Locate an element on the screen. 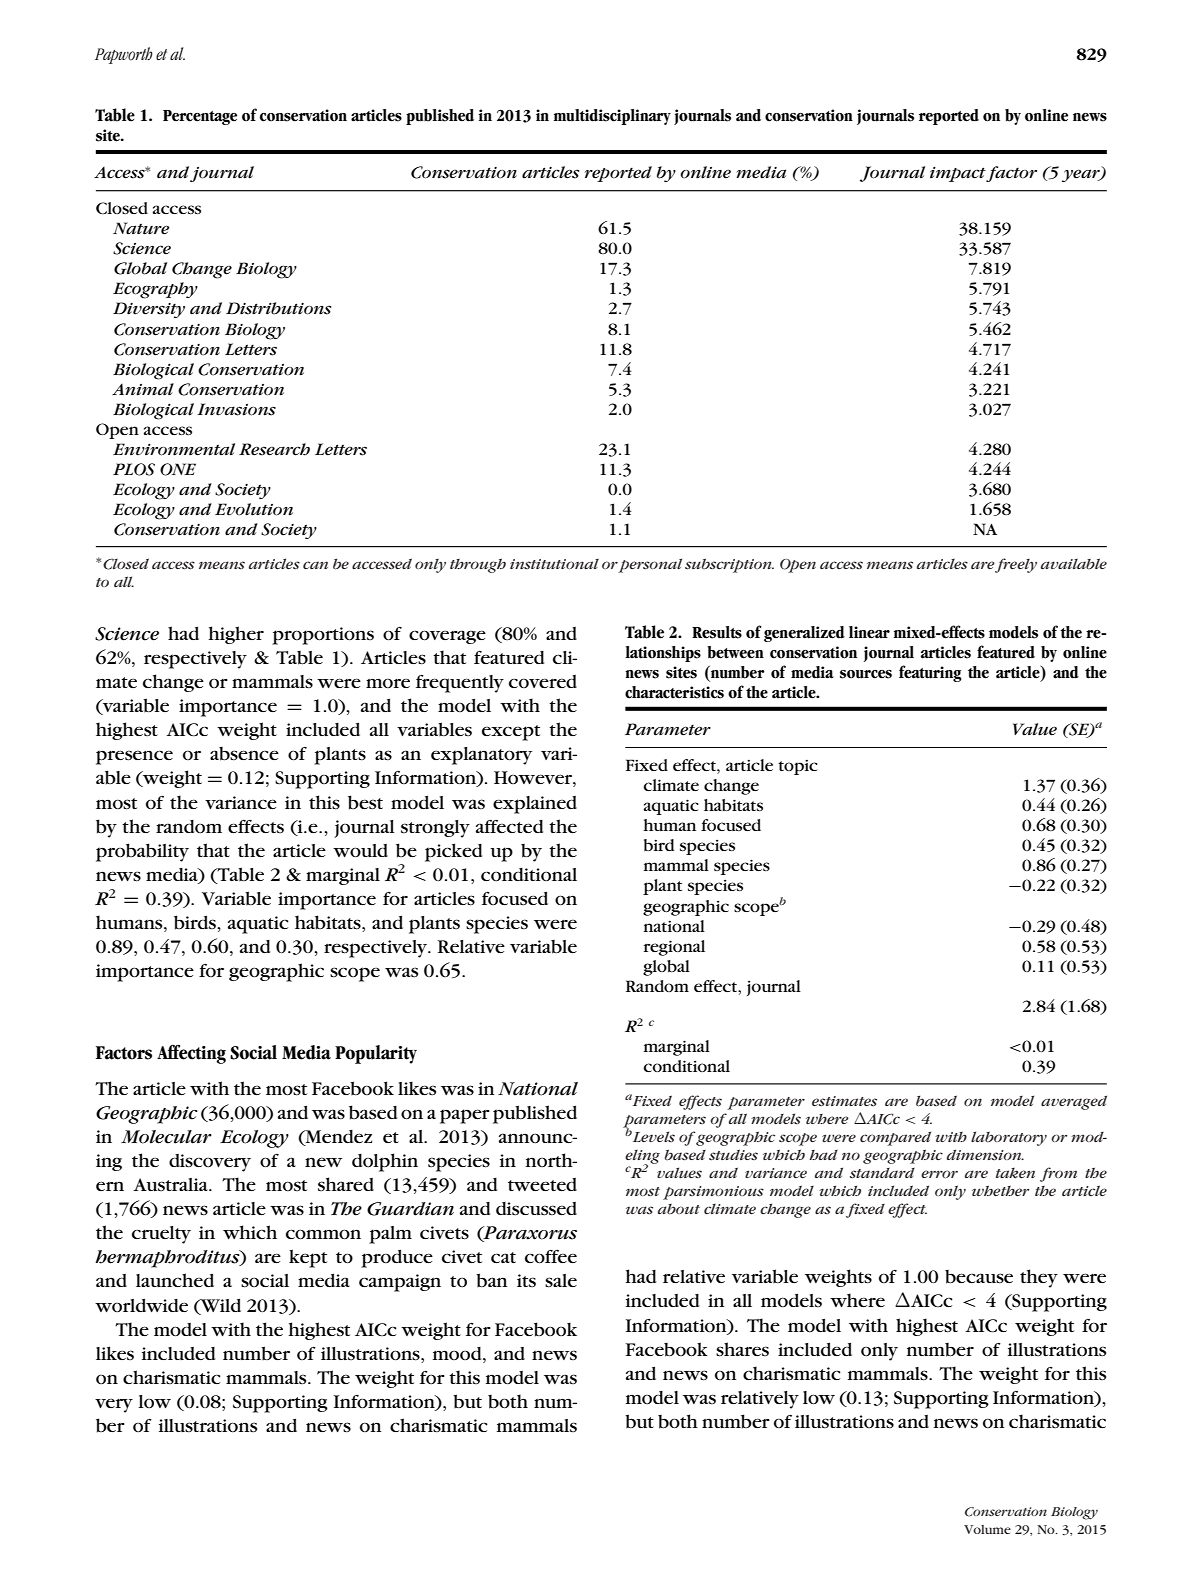  Volume is located at coordinates (987, 1529).
